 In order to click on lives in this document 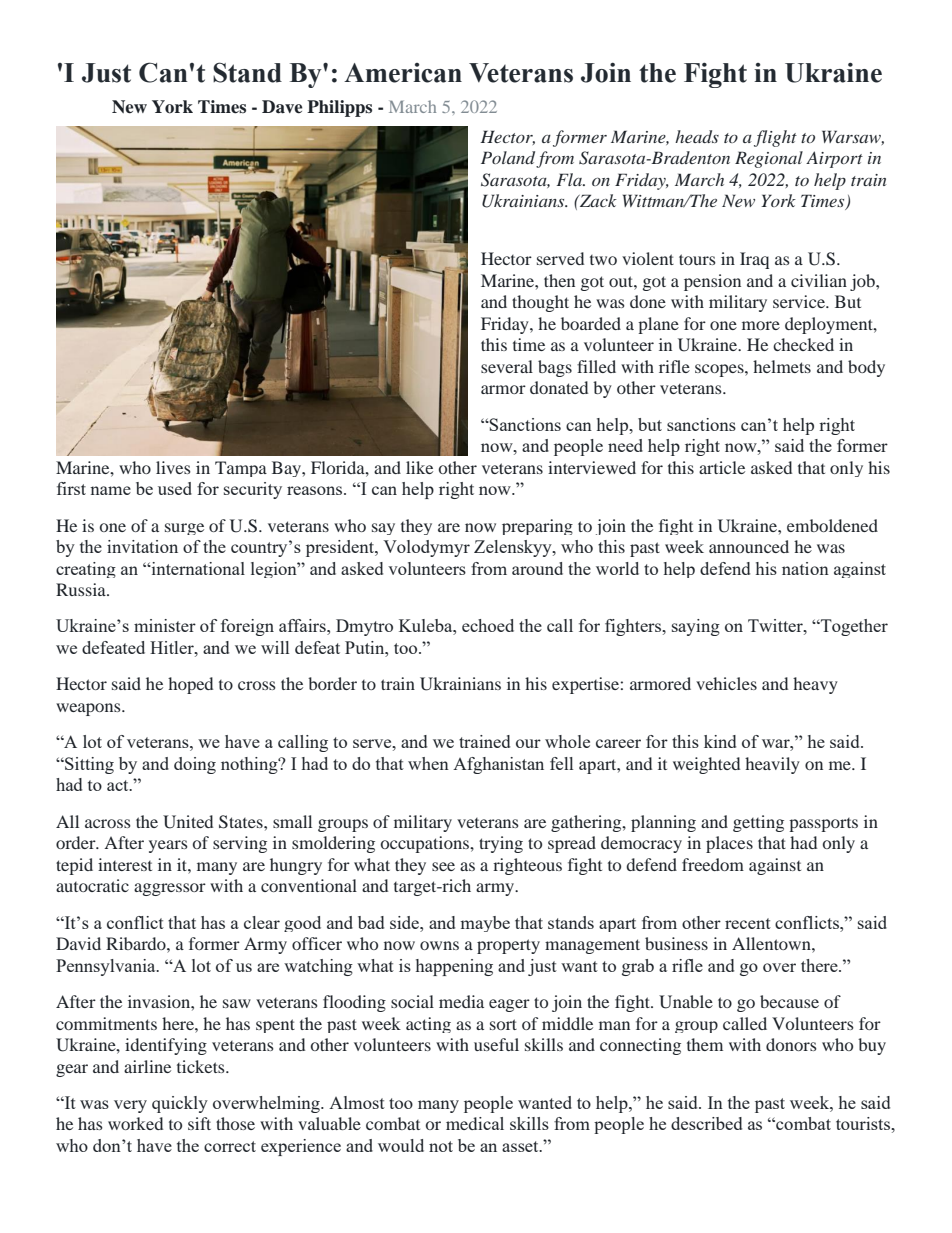, I will do `click(173, 467)`.
